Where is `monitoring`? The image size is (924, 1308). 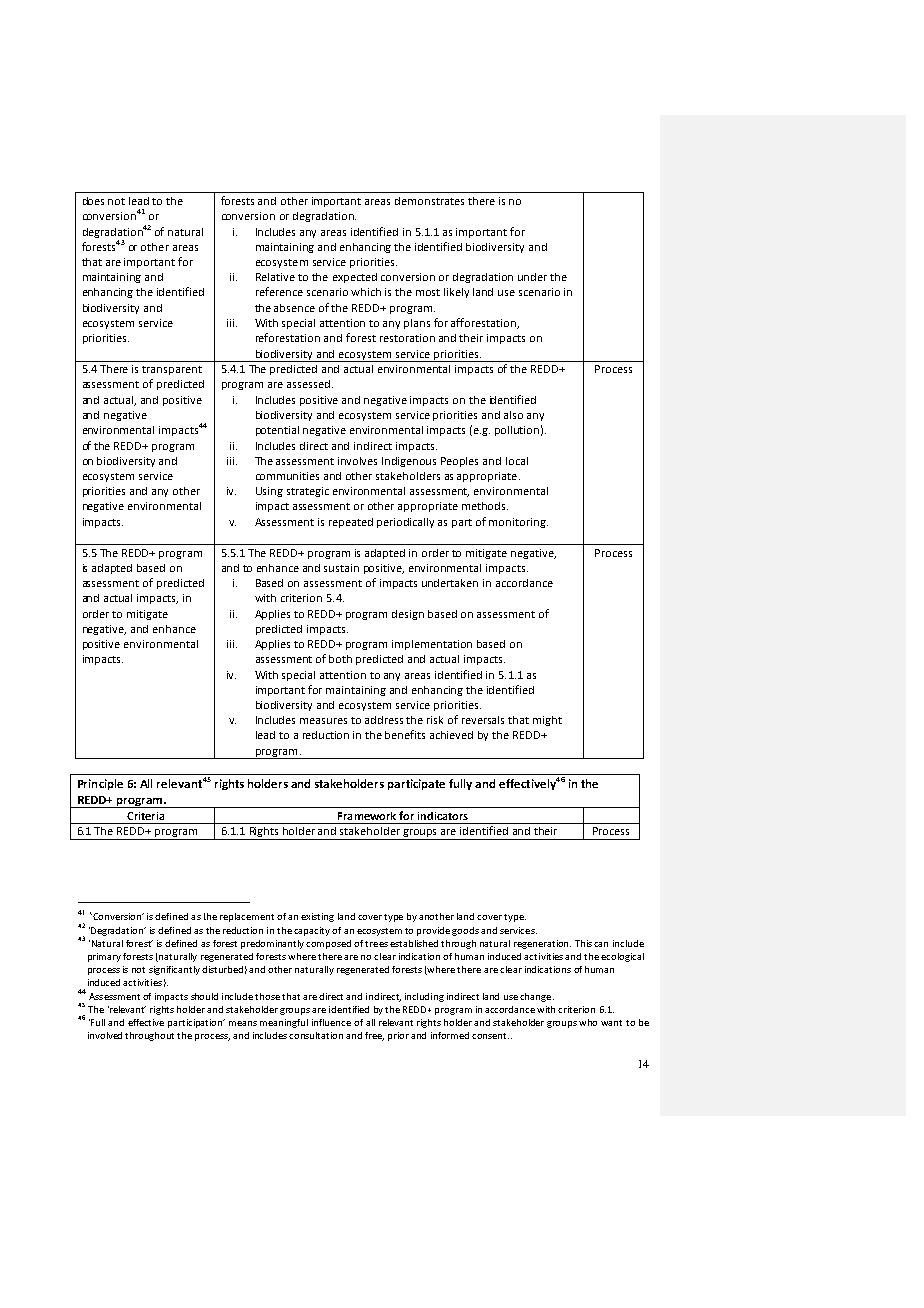 monitoring is located at coordinates (518, 523).
